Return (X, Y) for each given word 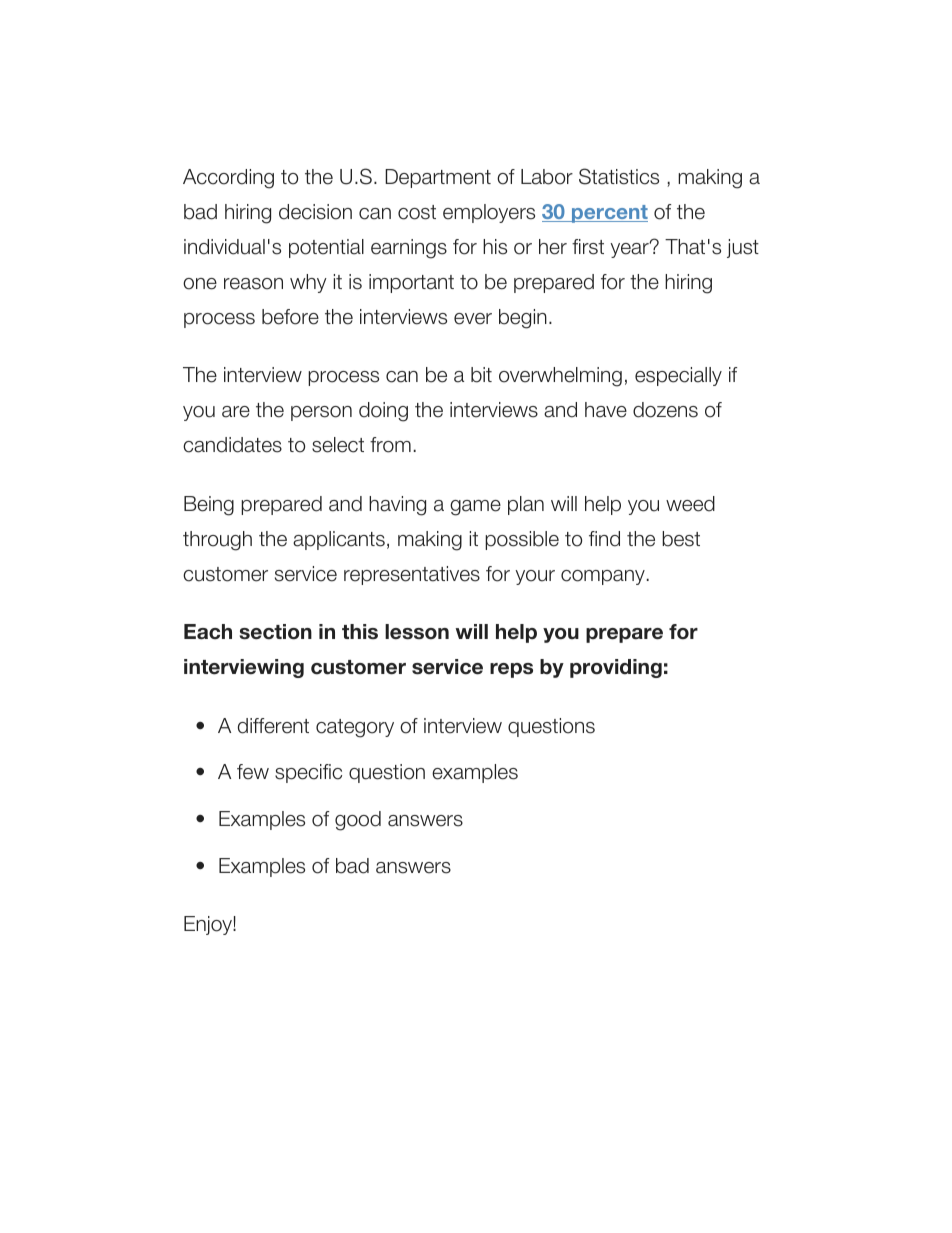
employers (489, 213)
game (475, 508)
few (253, 772)
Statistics (619, 176)
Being (209, 506)
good (358, 821)
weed (690, 504)
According (228, 179)
